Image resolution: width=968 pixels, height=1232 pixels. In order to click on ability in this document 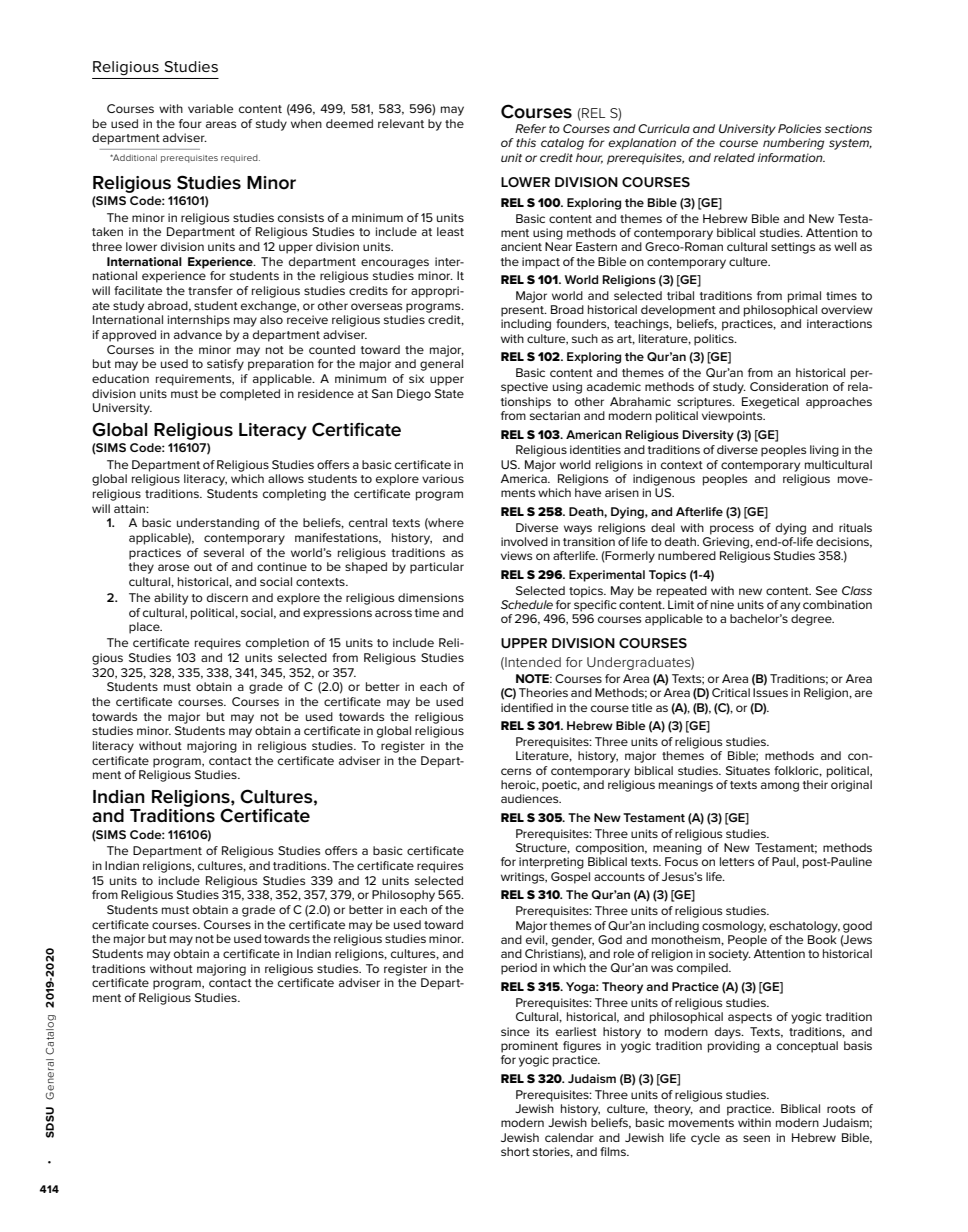, I will do `click(171, 599)`.
